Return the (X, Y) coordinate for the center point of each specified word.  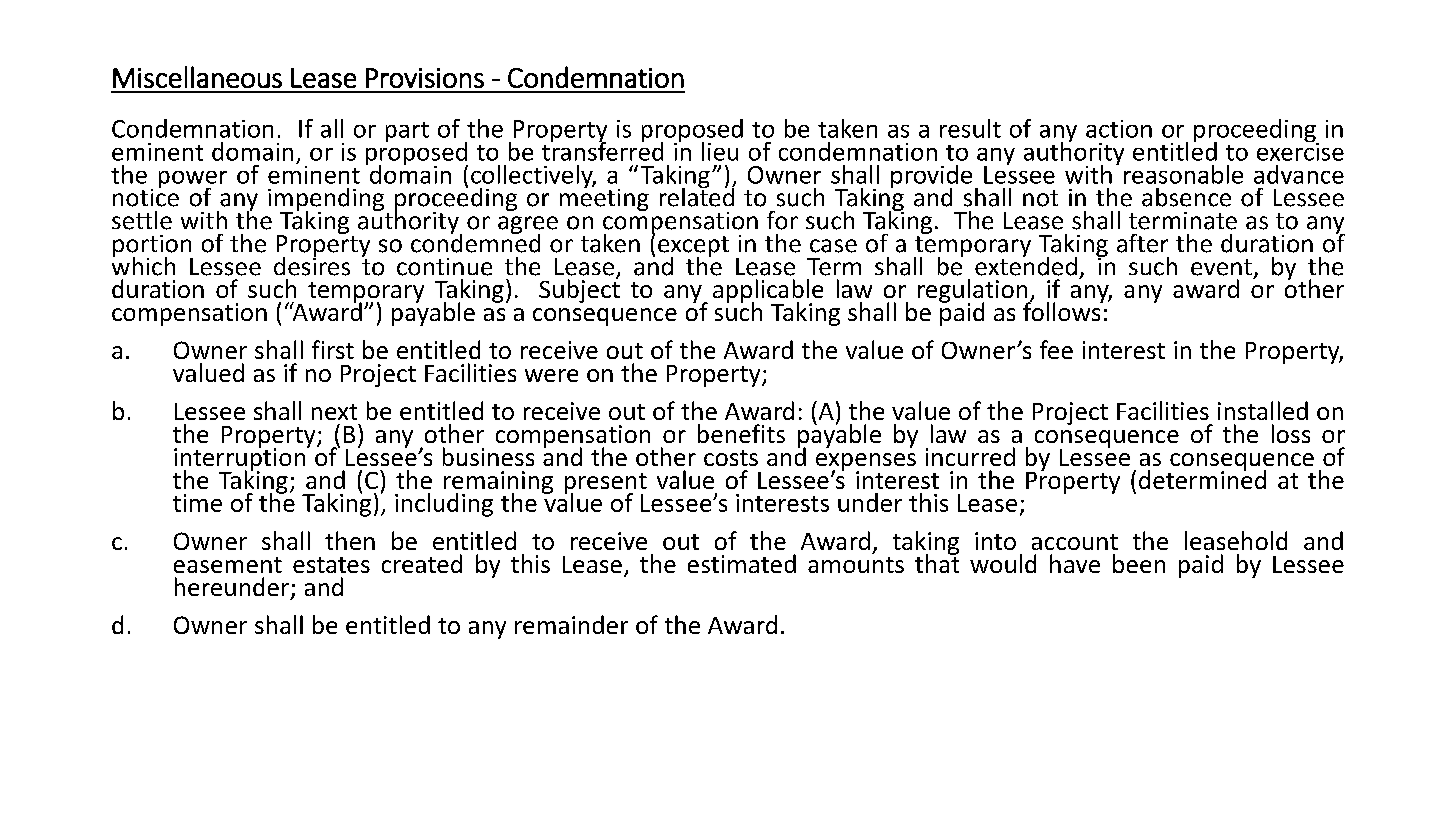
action (1119, 129)
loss (1291, 433)
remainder (571, 624)
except (693, 248)
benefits (741, 433)
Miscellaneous (197, 77)
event (1221, 267)
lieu (720, 151)
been (1139, 563)
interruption (241, 459)
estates (331, 565)
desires (312, 265)
